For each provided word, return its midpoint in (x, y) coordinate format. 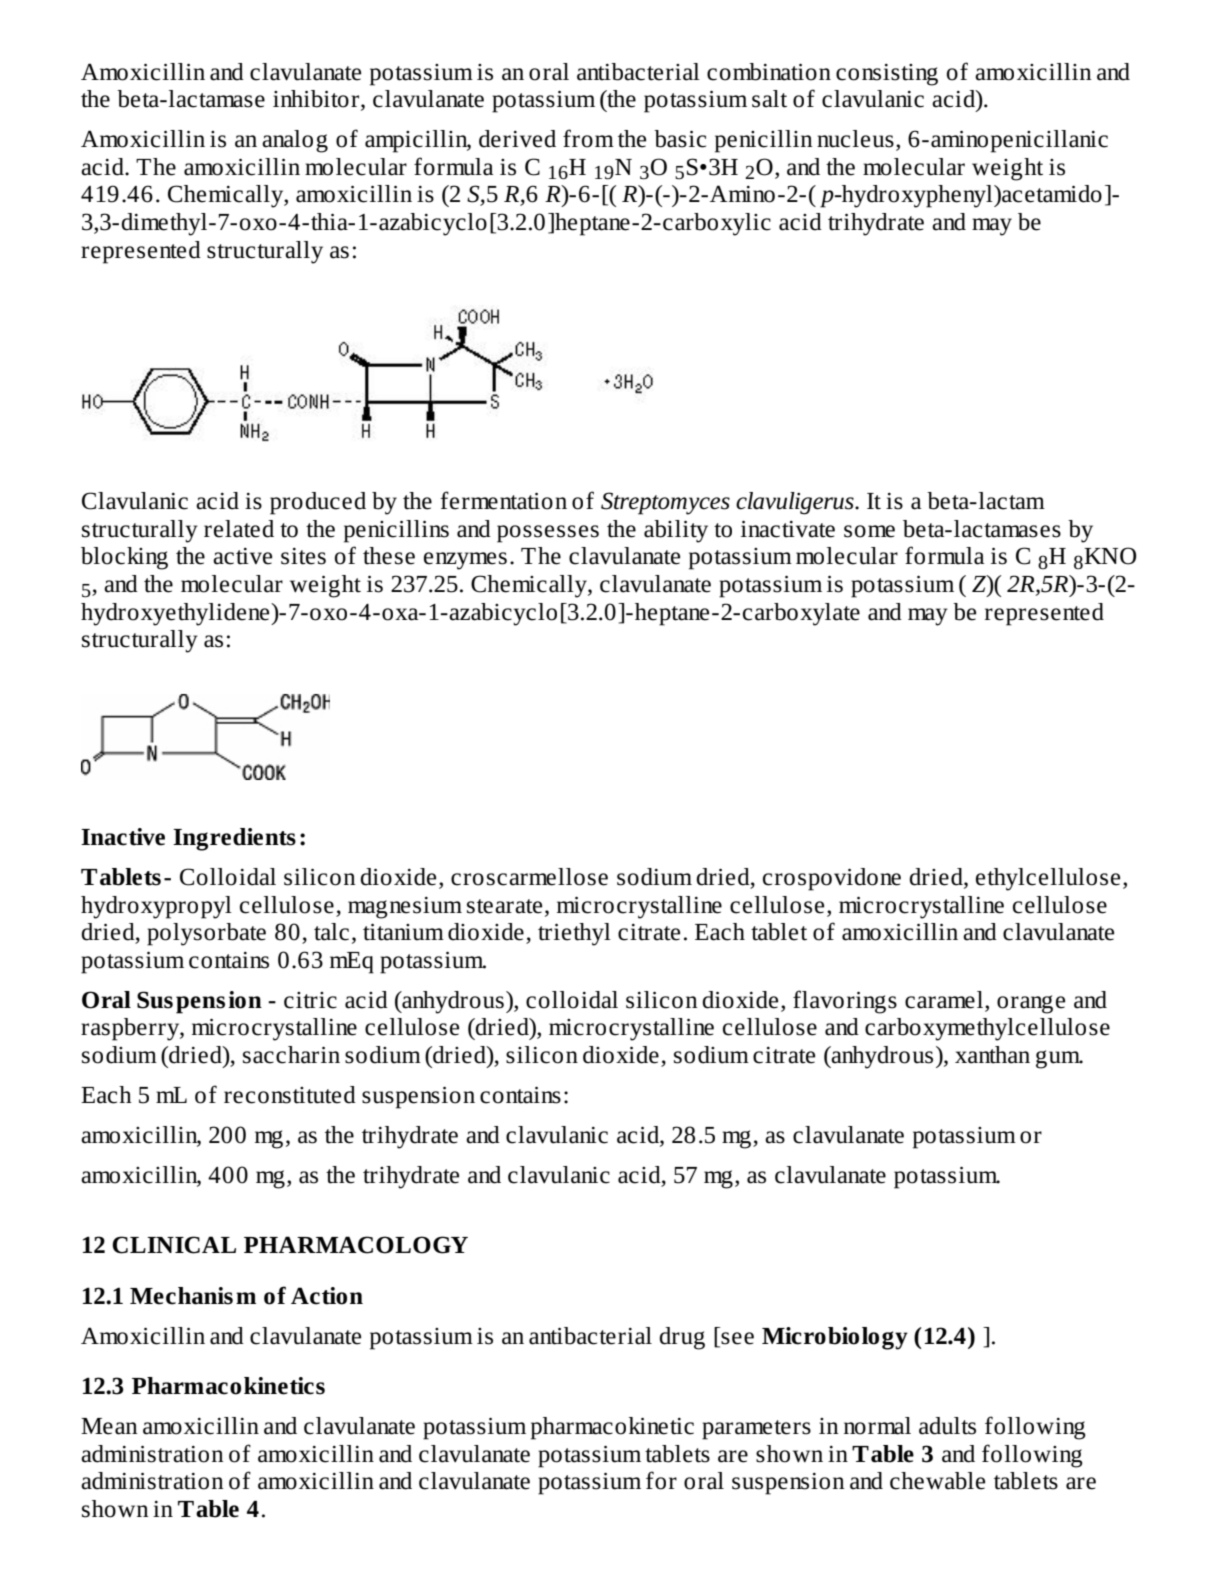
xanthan (992, 1055)
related (239, 529)
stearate (504, 906)
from (588, 138)
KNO (1110, 556)
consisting (887, 75)
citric (310, 1000)
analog (295, 141)
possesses (548, 534)
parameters (756, 1430)
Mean (109, 1426)
